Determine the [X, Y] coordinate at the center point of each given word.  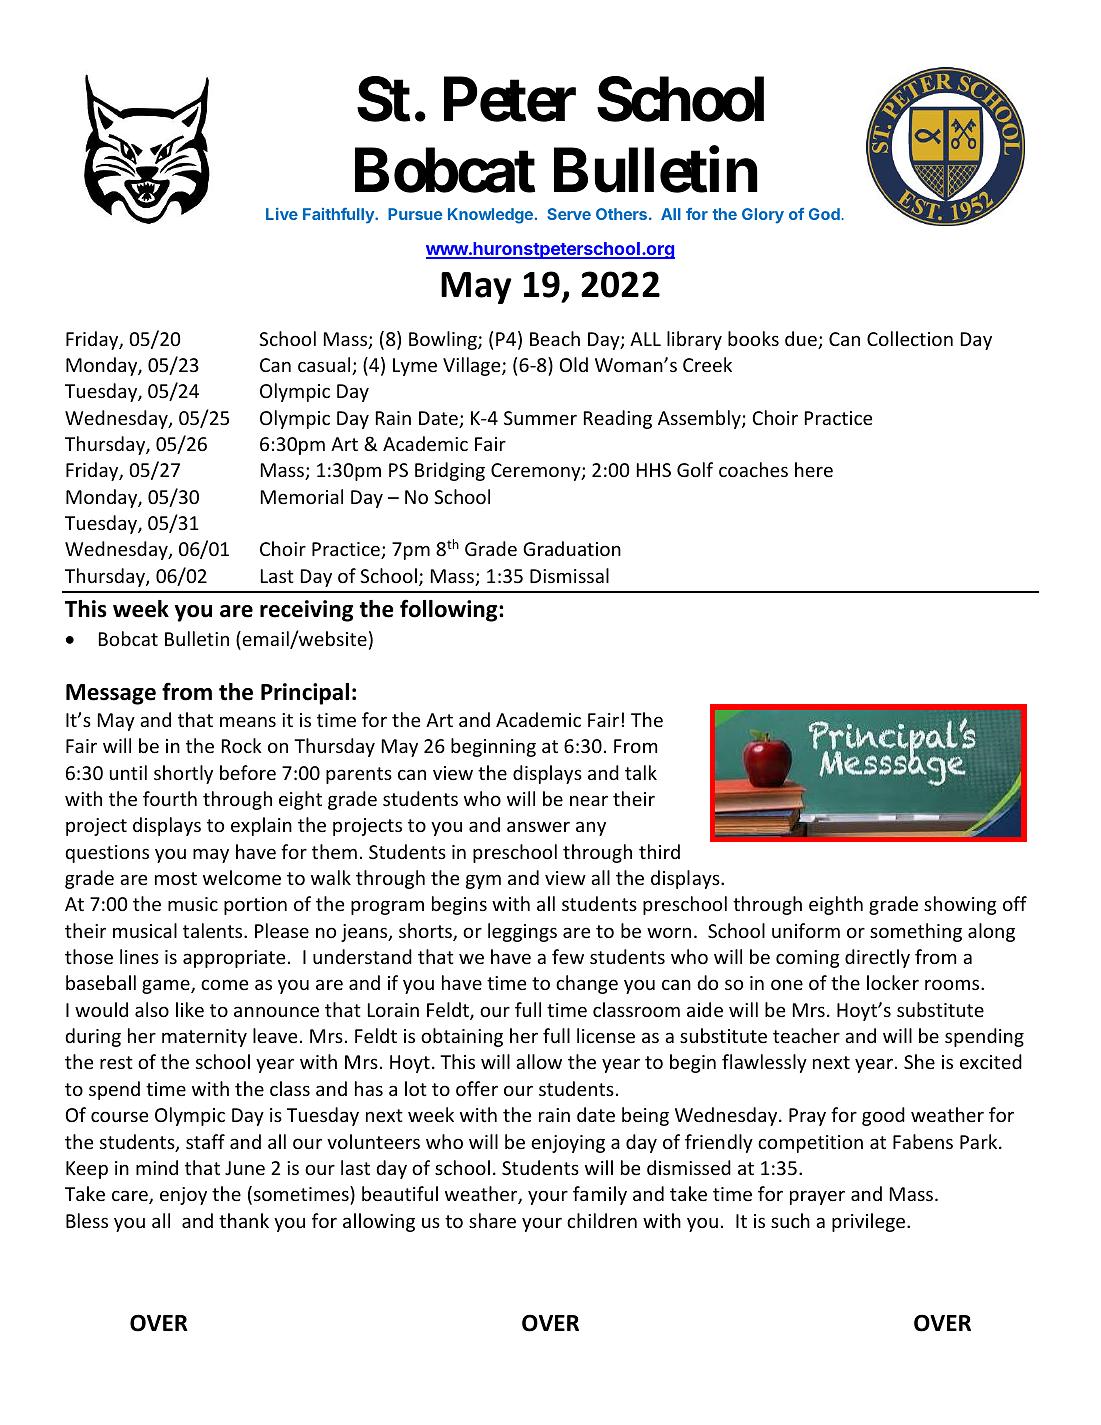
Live [282, 214]
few [568, 956]
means [248, 721]
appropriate [234, 959]
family [600, 1195]
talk [641, 772]
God [824, 214]
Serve [569, 214]
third [659, 851]
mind [157, 1167]
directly [877, 958]
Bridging [450, 471]
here [814, 469]
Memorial [302, 496]
